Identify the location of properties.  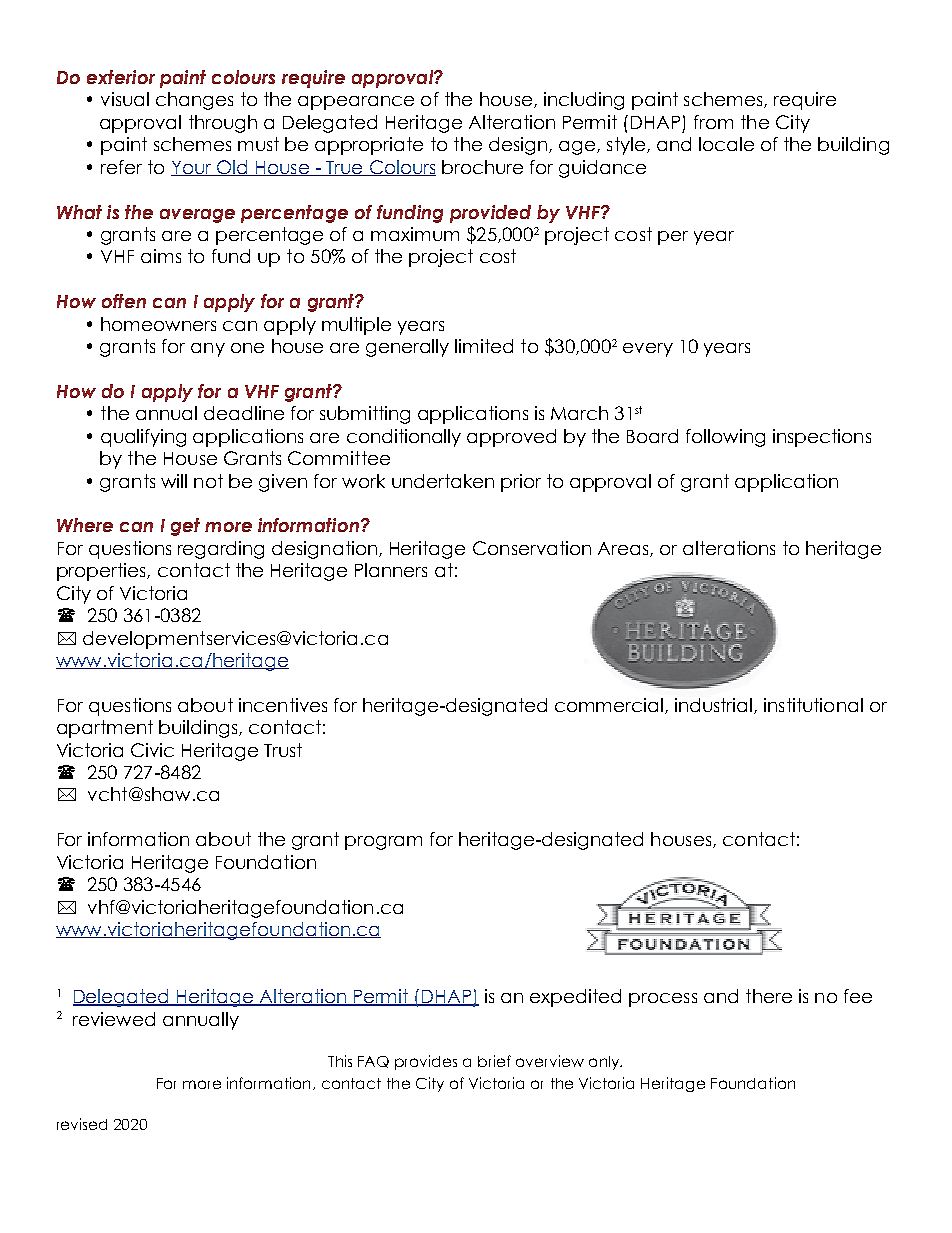
(102, 572).
